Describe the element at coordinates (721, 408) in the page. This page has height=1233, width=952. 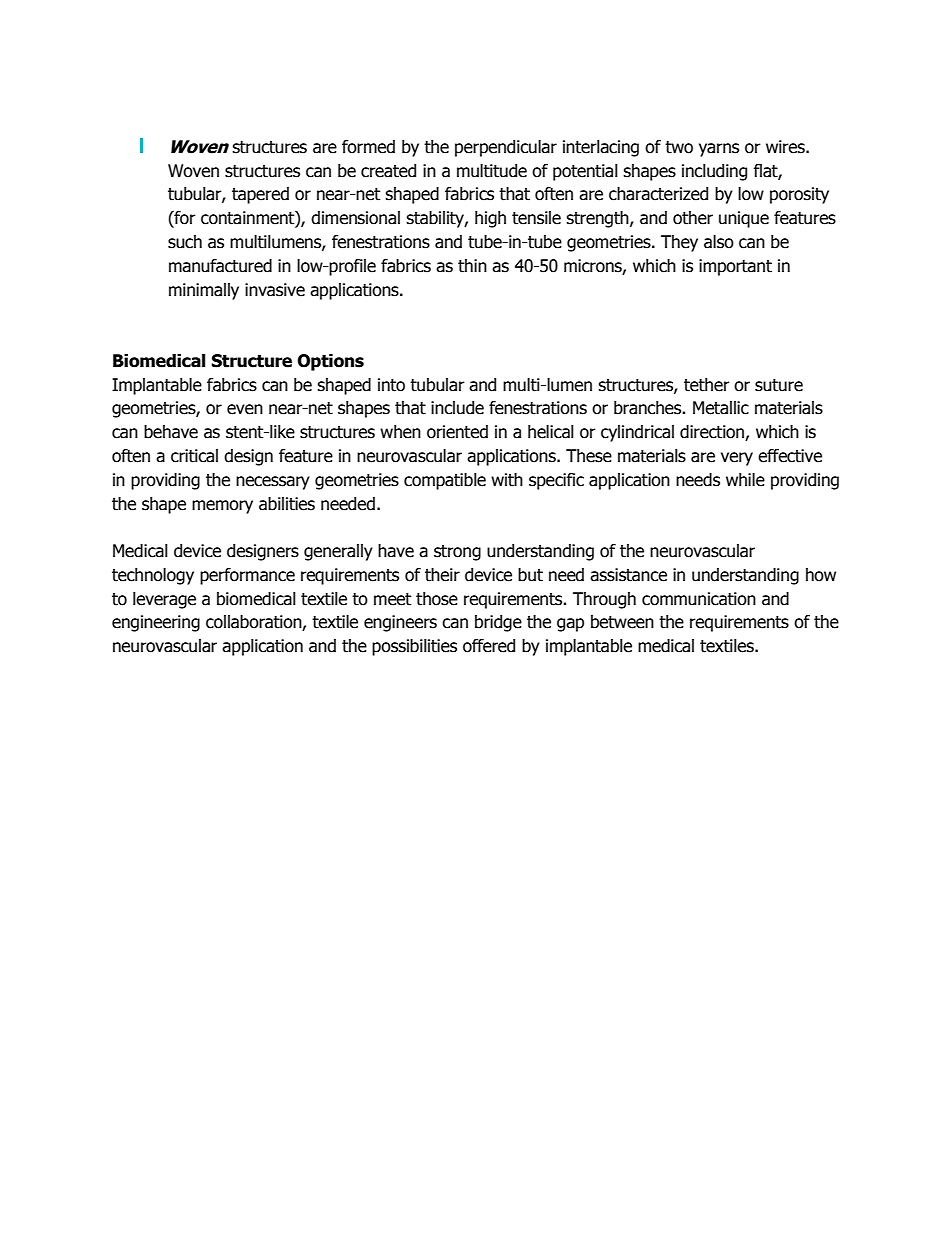
I see `Metallic` at that location.
